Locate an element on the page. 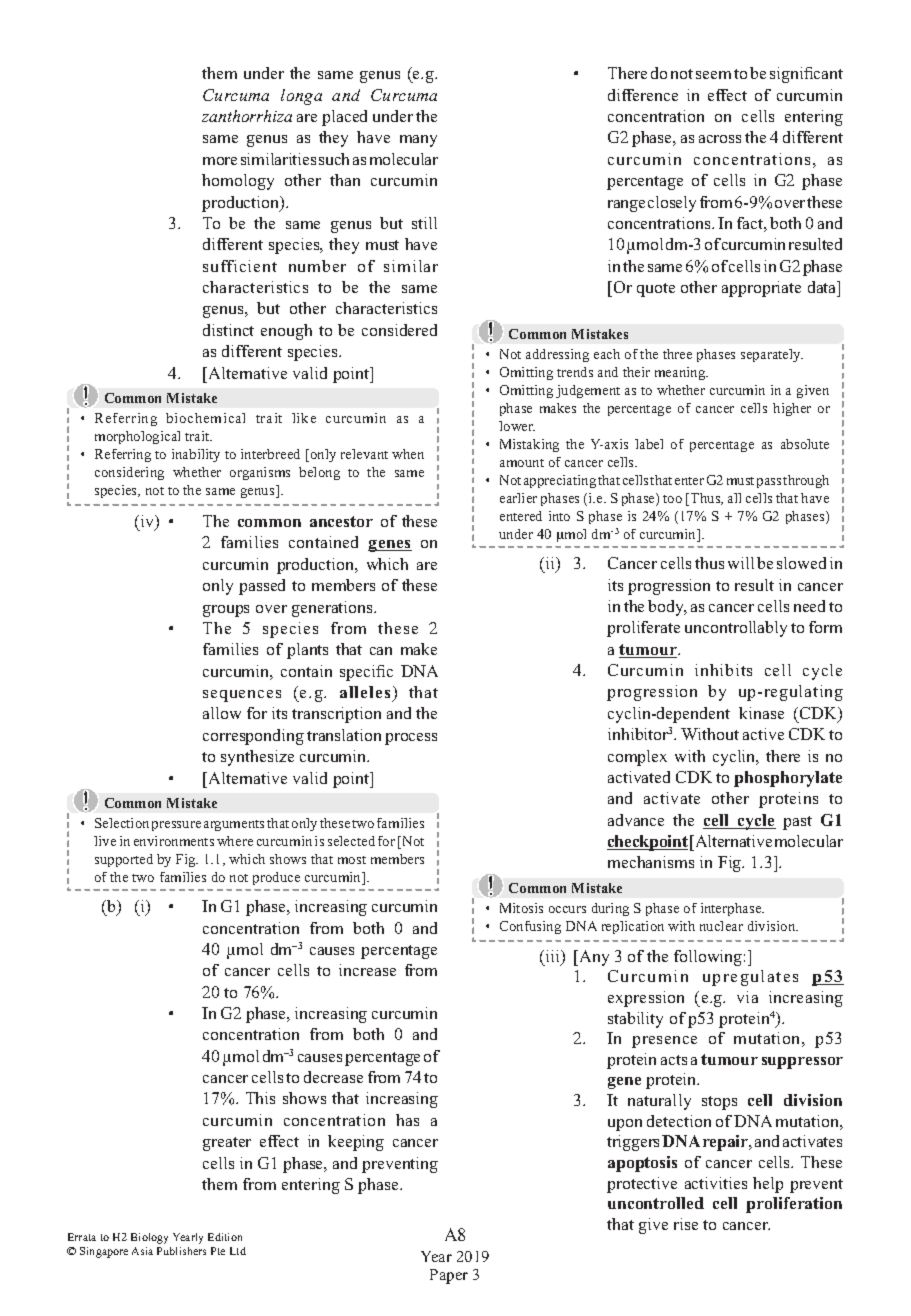  Publishers is located at coordinates (181, 1251).
